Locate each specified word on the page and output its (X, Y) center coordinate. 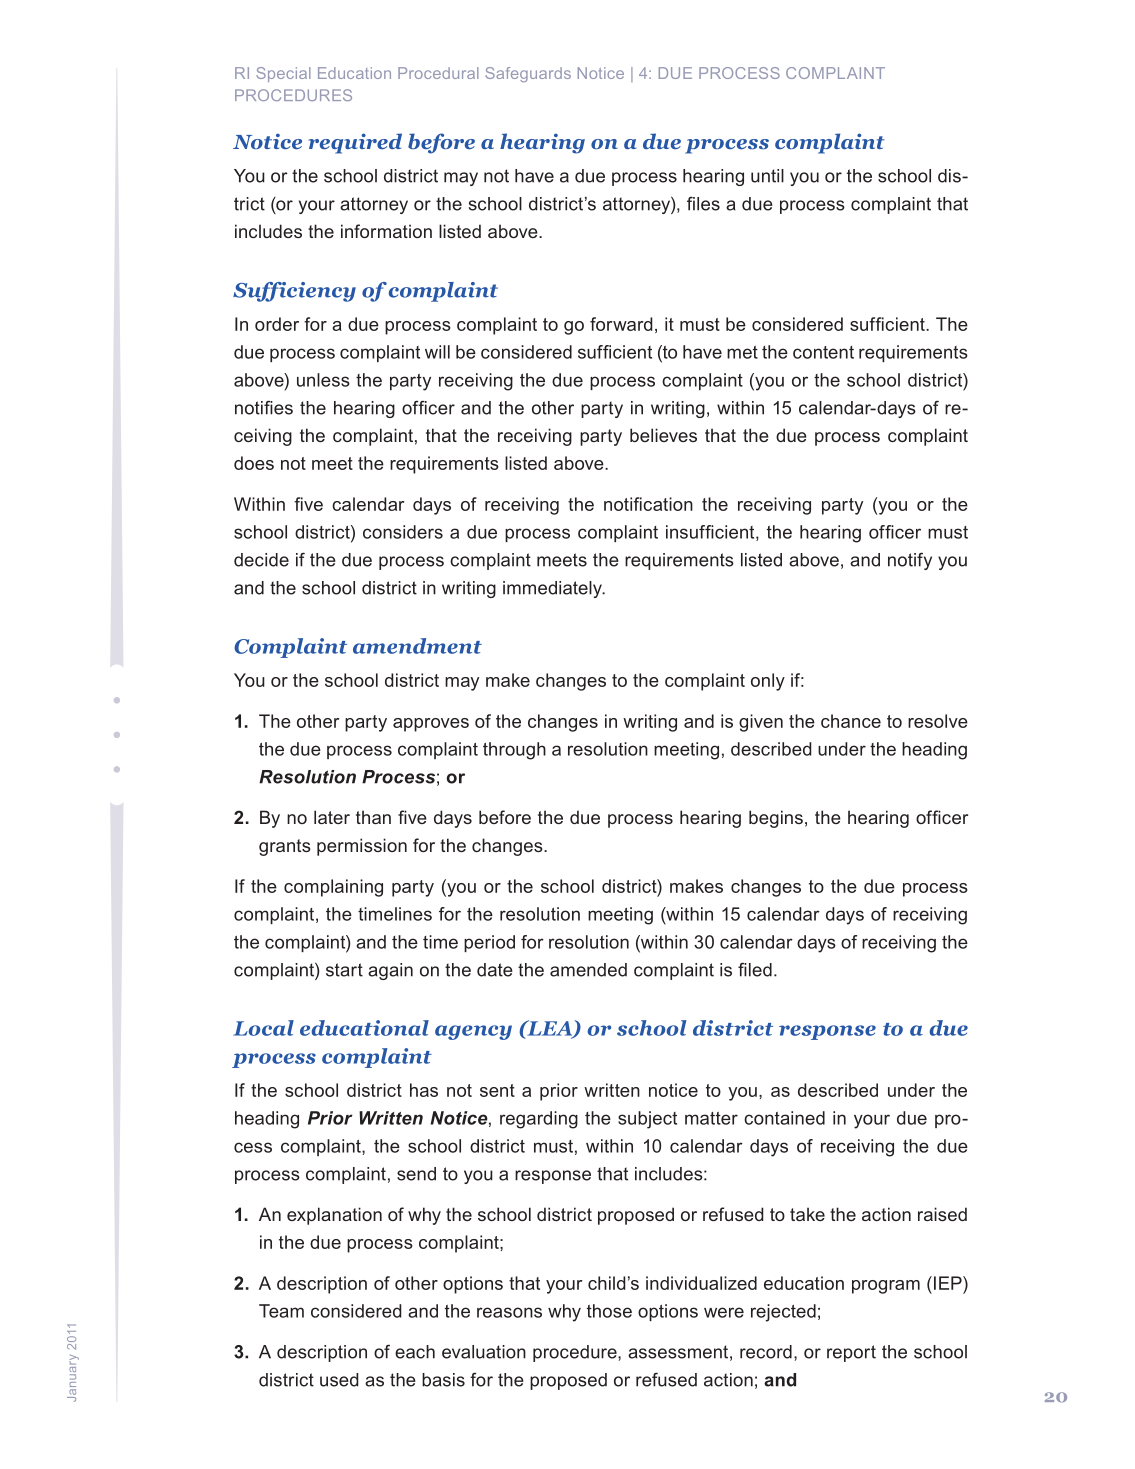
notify (910, 561)
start (344, 970)
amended (588, 970)
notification (648, 504)
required (355, 143)
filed (755, 970)
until (767, 176)
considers (403, 532)
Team (281, 1311)
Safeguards (528, 74)
